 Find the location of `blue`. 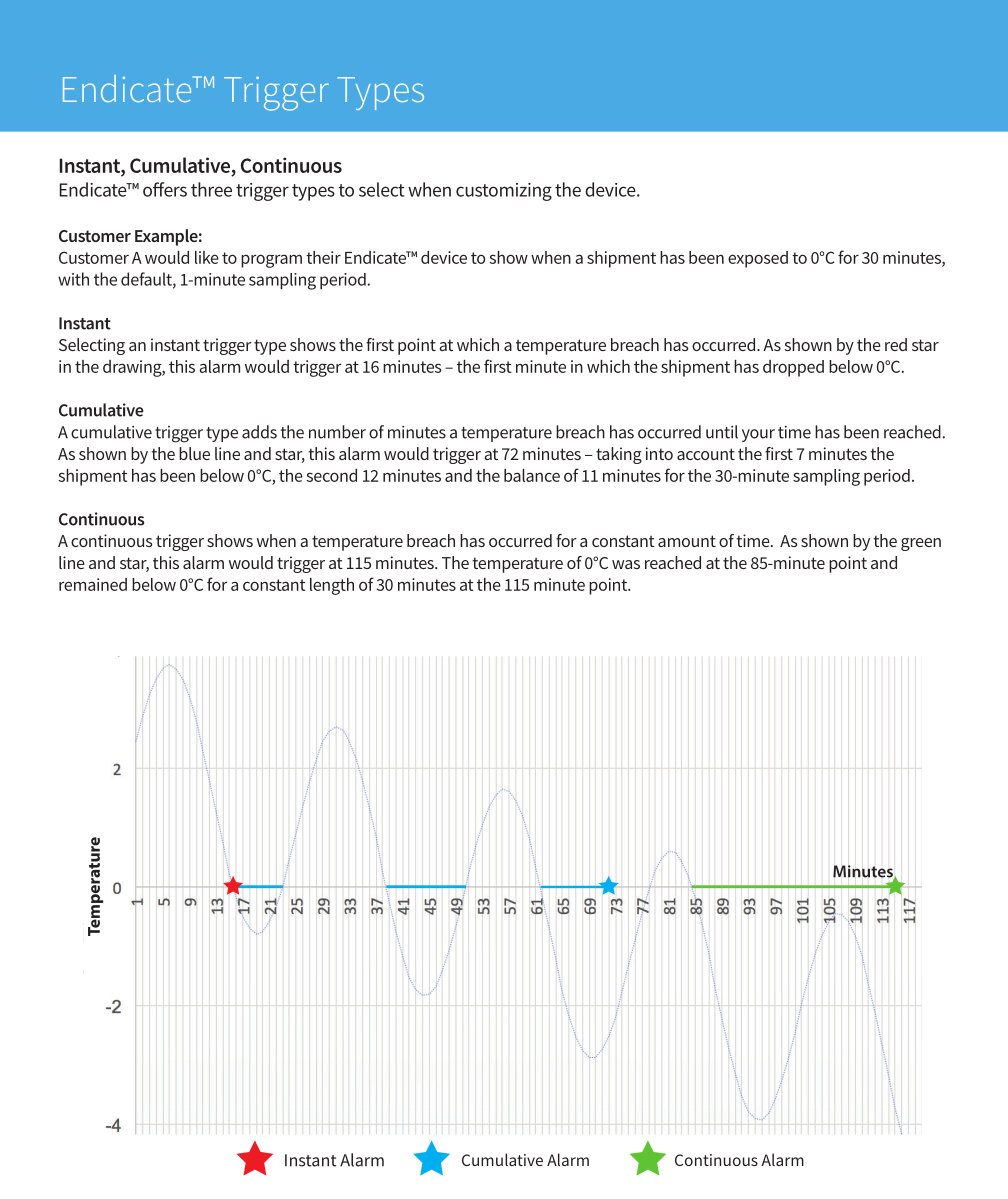

blue is located at coordinates (194, 453).
